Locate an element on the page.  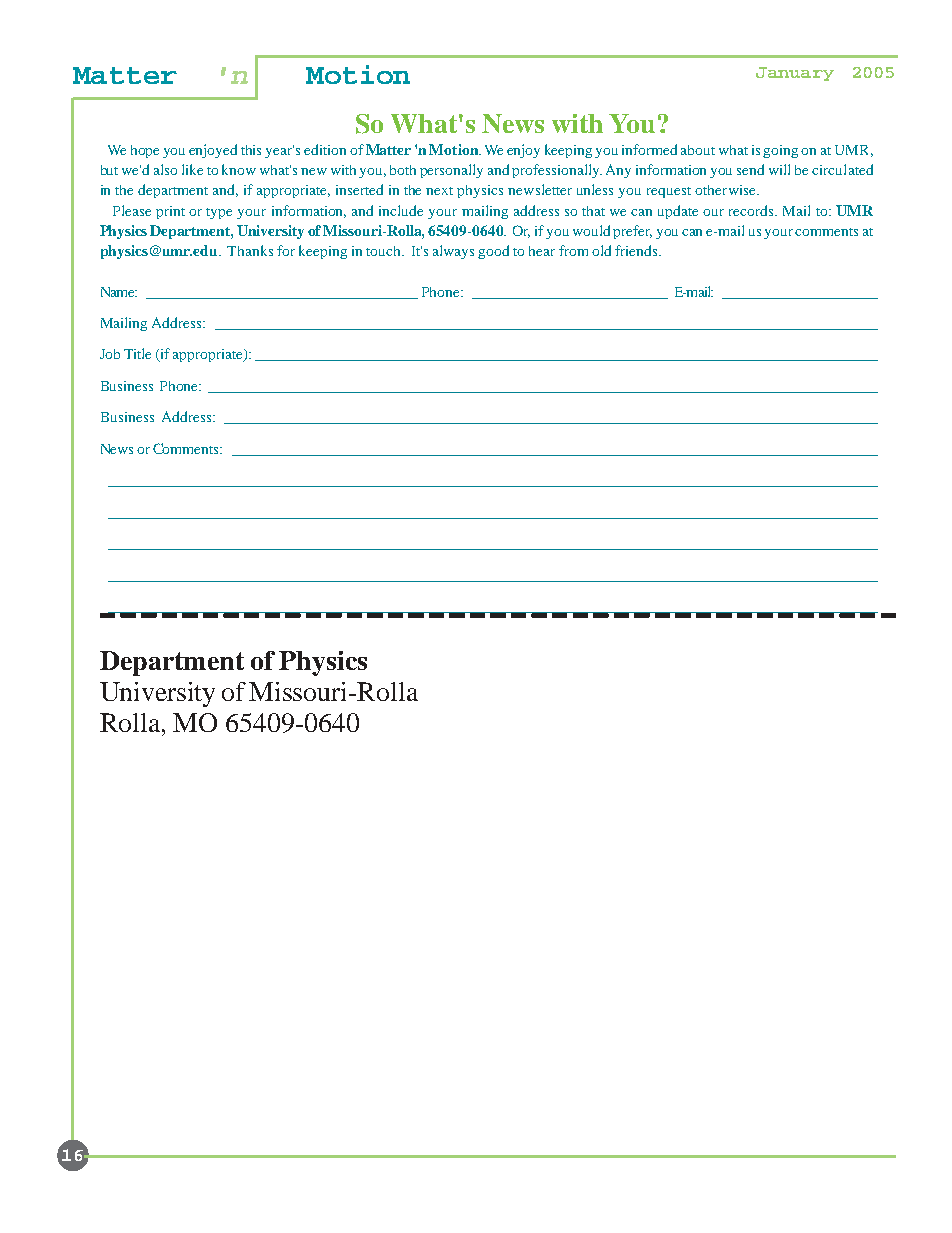
this is located at coordinates (251, 150).
